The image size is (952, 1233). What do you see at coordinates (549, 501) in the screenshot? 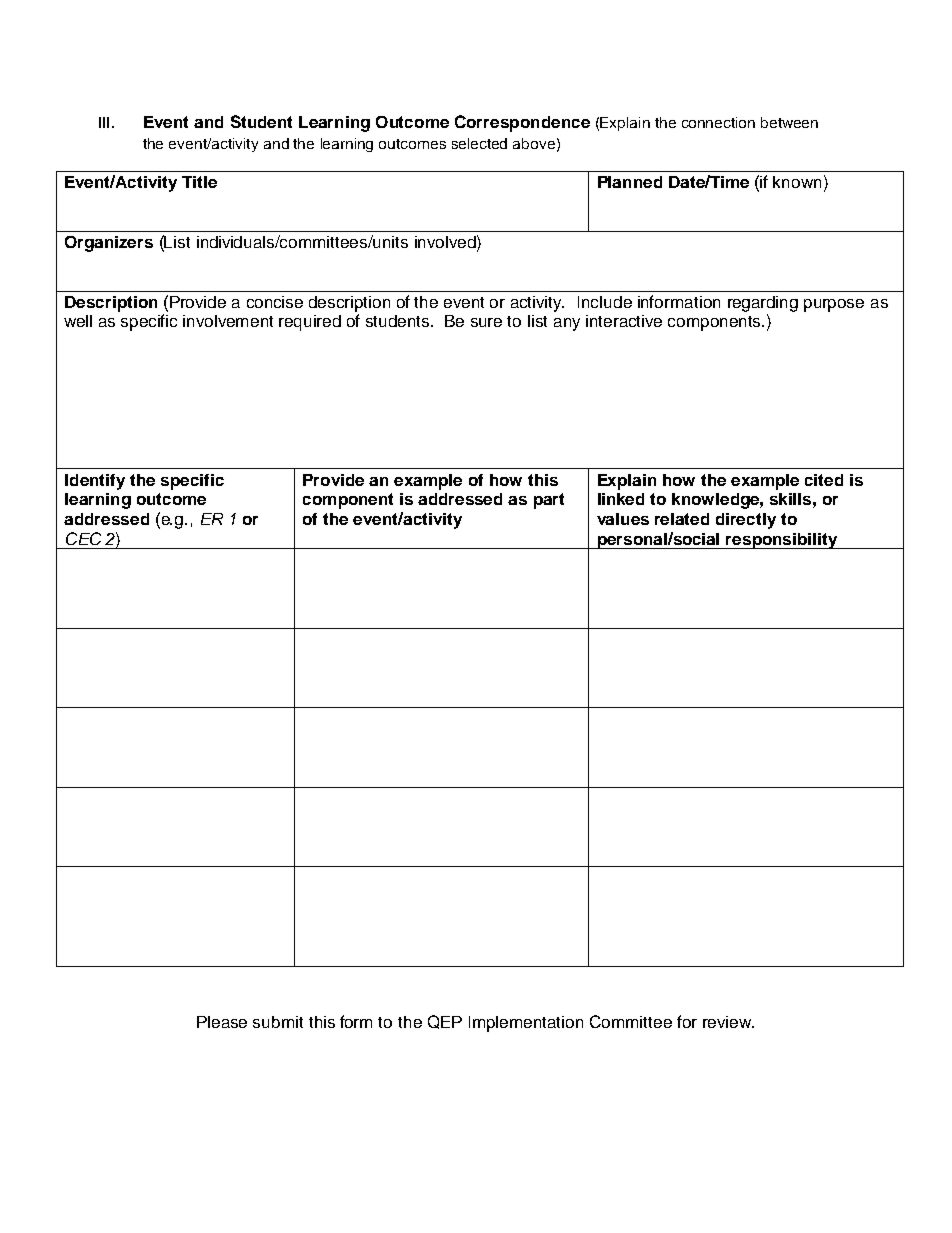
I see `part` at bounding box center [549, 501].
